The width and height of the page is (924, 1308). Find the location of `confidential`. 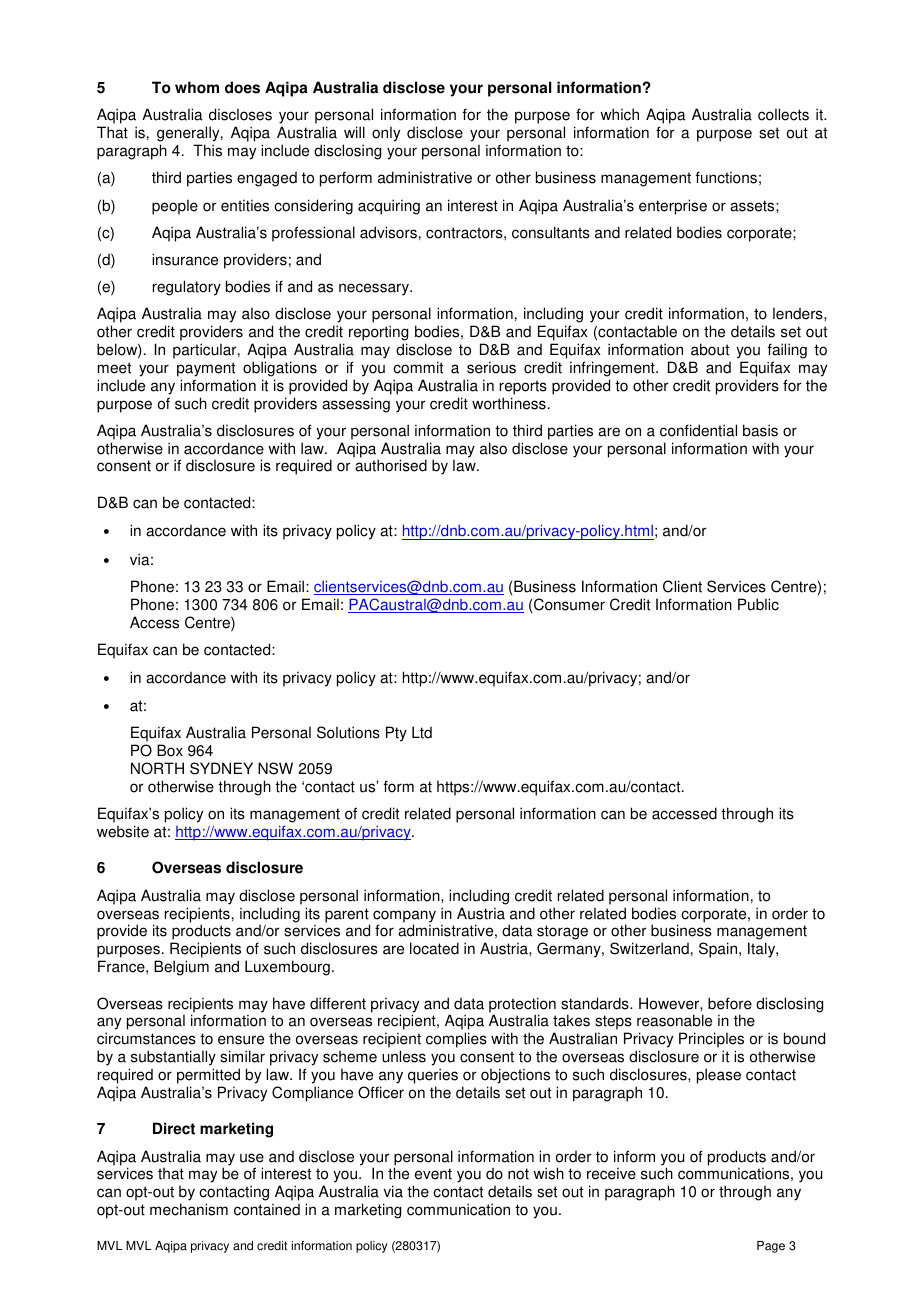

confidential is located at coordinates (698, 430).
